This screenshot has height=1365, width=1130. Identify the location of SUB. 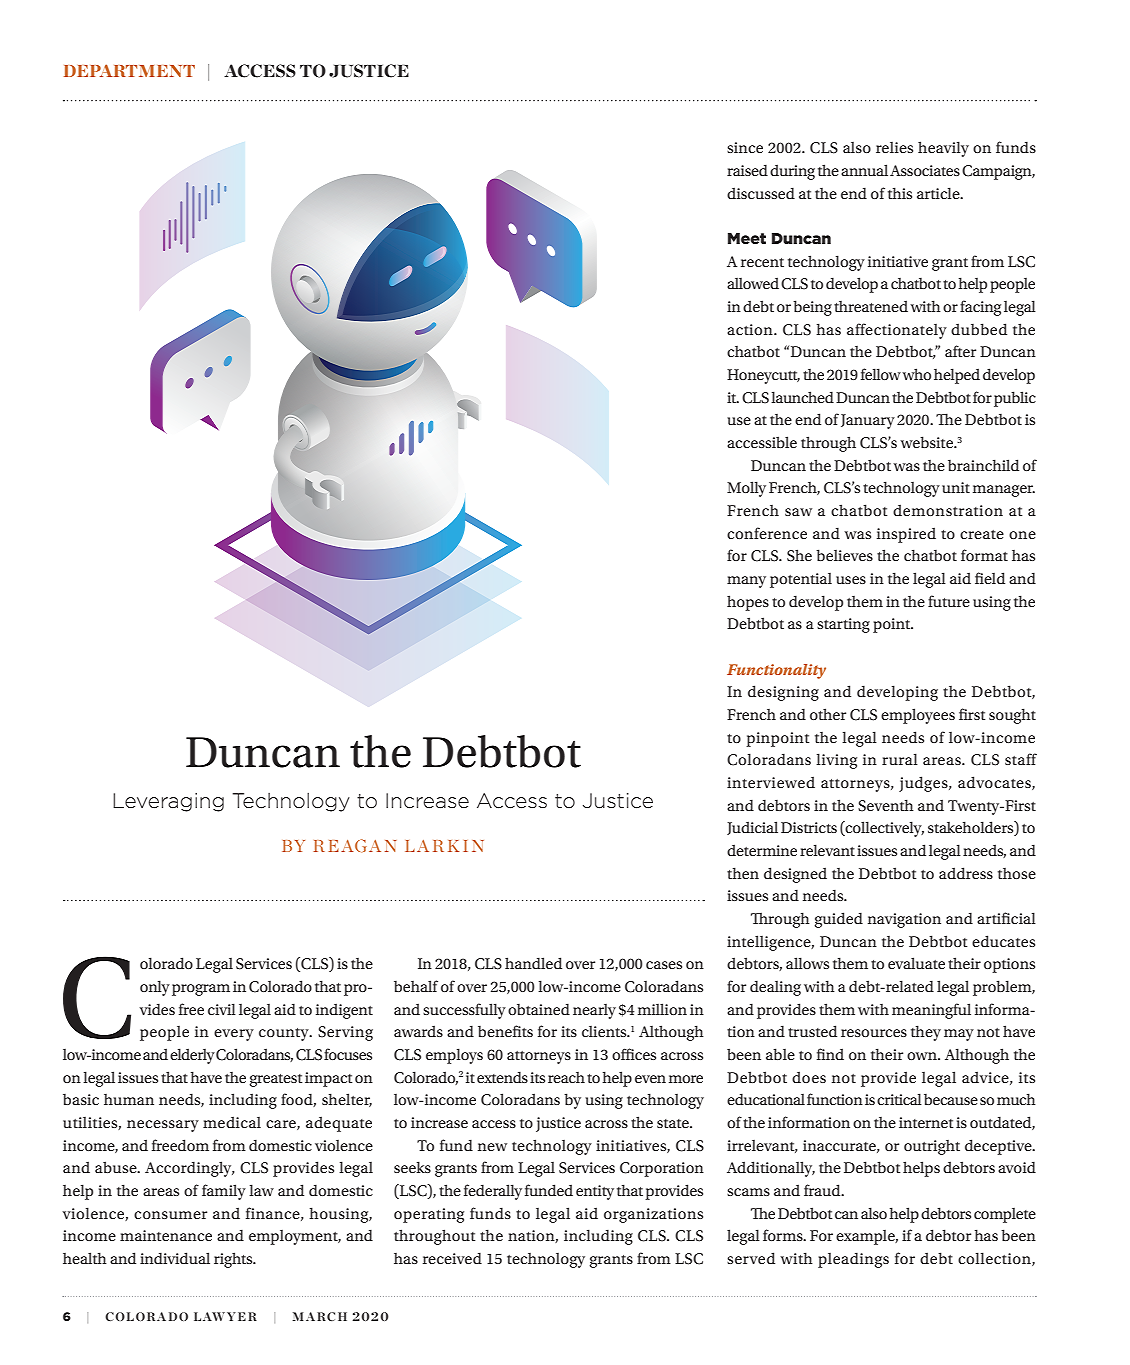
(244, 71).
